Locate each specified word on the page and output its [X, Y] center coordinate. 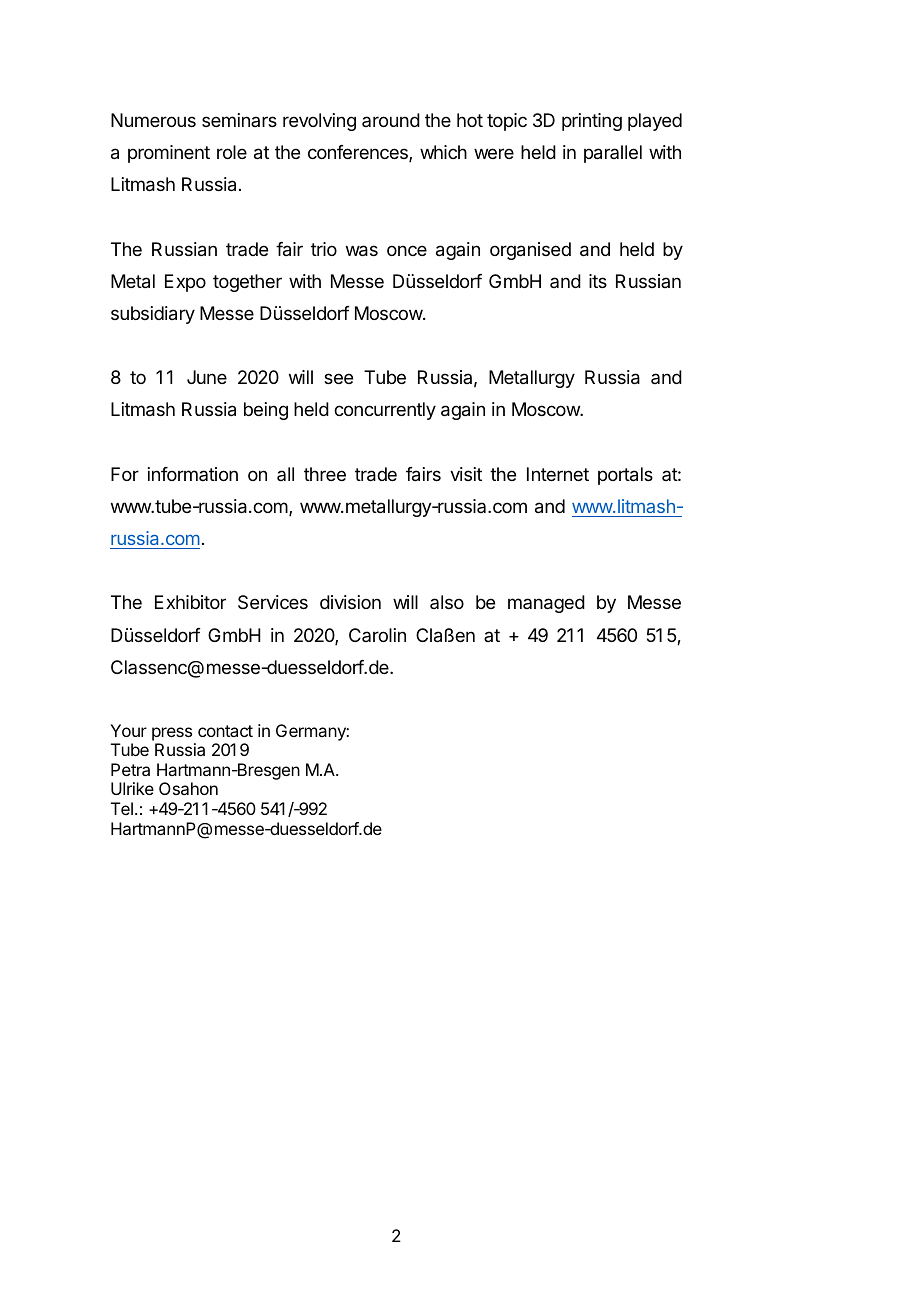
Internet [558, 474]
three [325, 474]
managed [546, 604]
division [350, 602]
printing [592, 122]
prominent [169, 154]
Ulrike [132, 788]
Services [273, 602]
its [598, 281]
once [407, 250]
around [391, 120]
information [193, 474]
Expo [185, 283]
